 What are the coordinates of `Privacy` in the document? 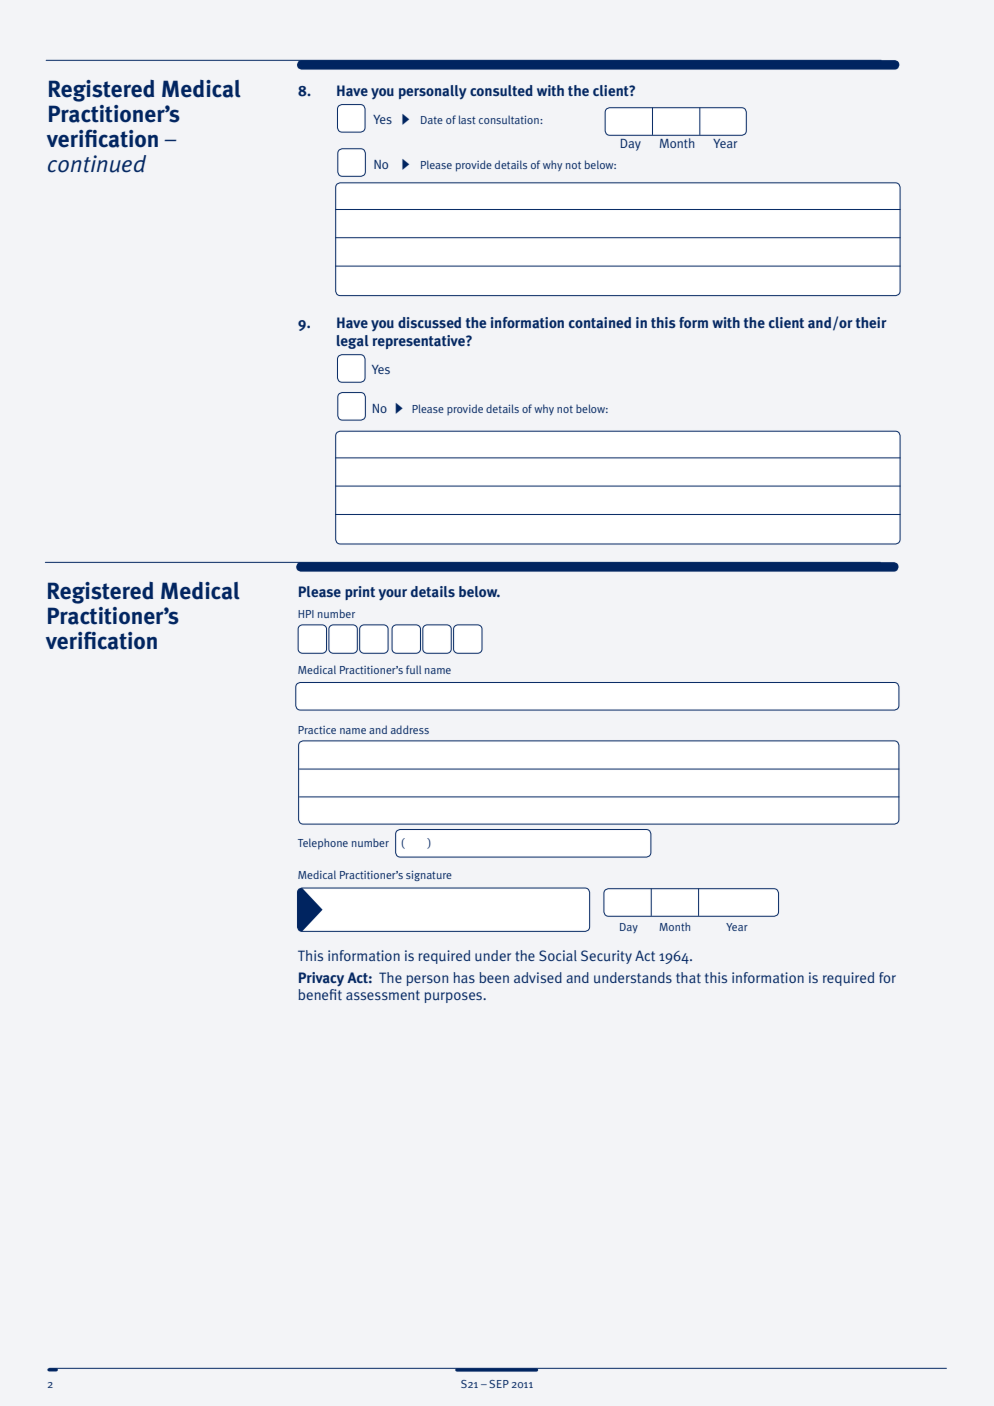 It's located at (321, 979).
